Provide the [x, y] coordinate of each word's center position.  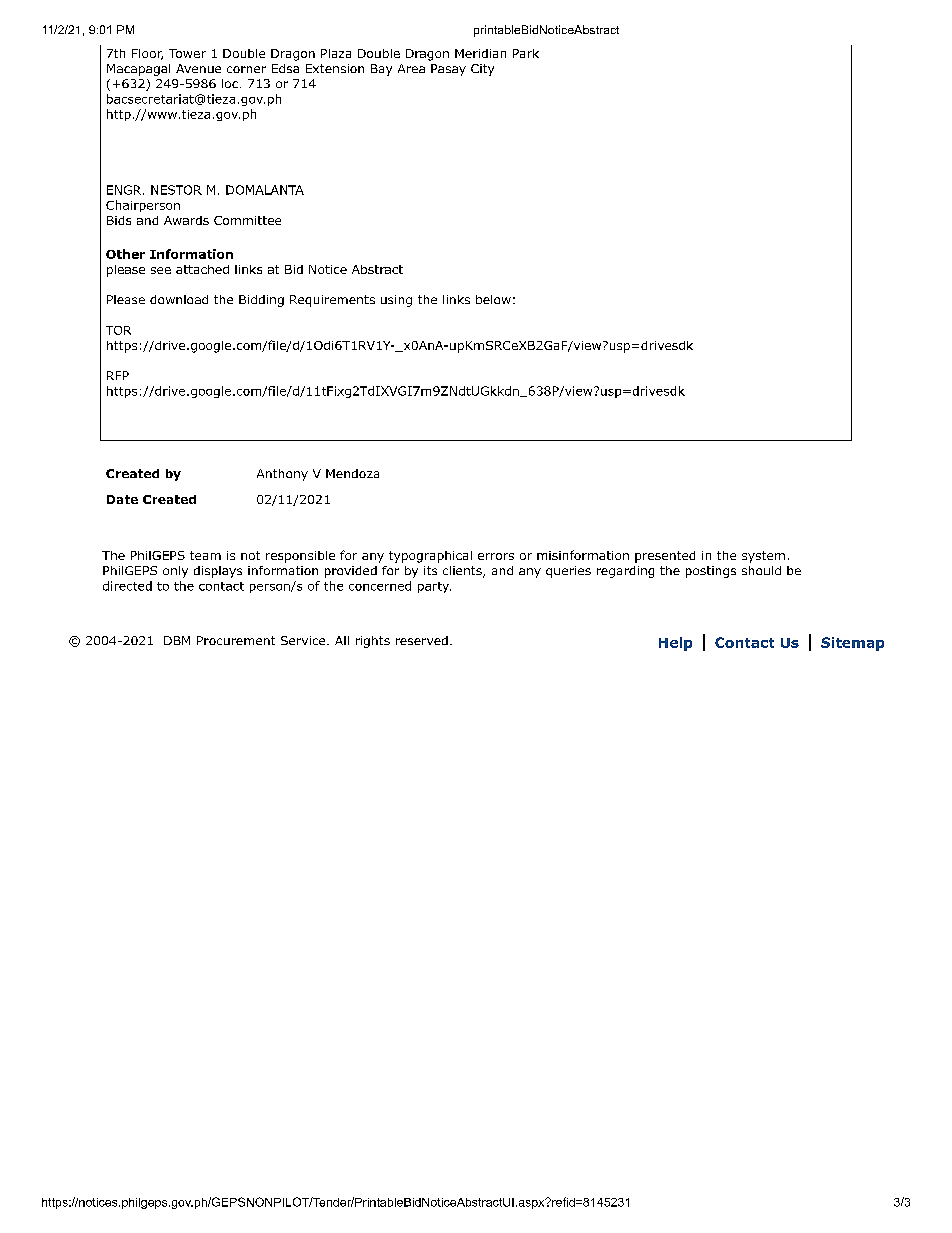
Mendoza [352, 473]
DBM [177, 640]
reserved [422, 640]
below [493, 299]
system [763, 557]
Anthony [282, 475]
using [396, 301]
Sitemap [852, 644]
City [482, 70]
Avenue [198, 68]
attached [202, 269]
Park [526, 53]
